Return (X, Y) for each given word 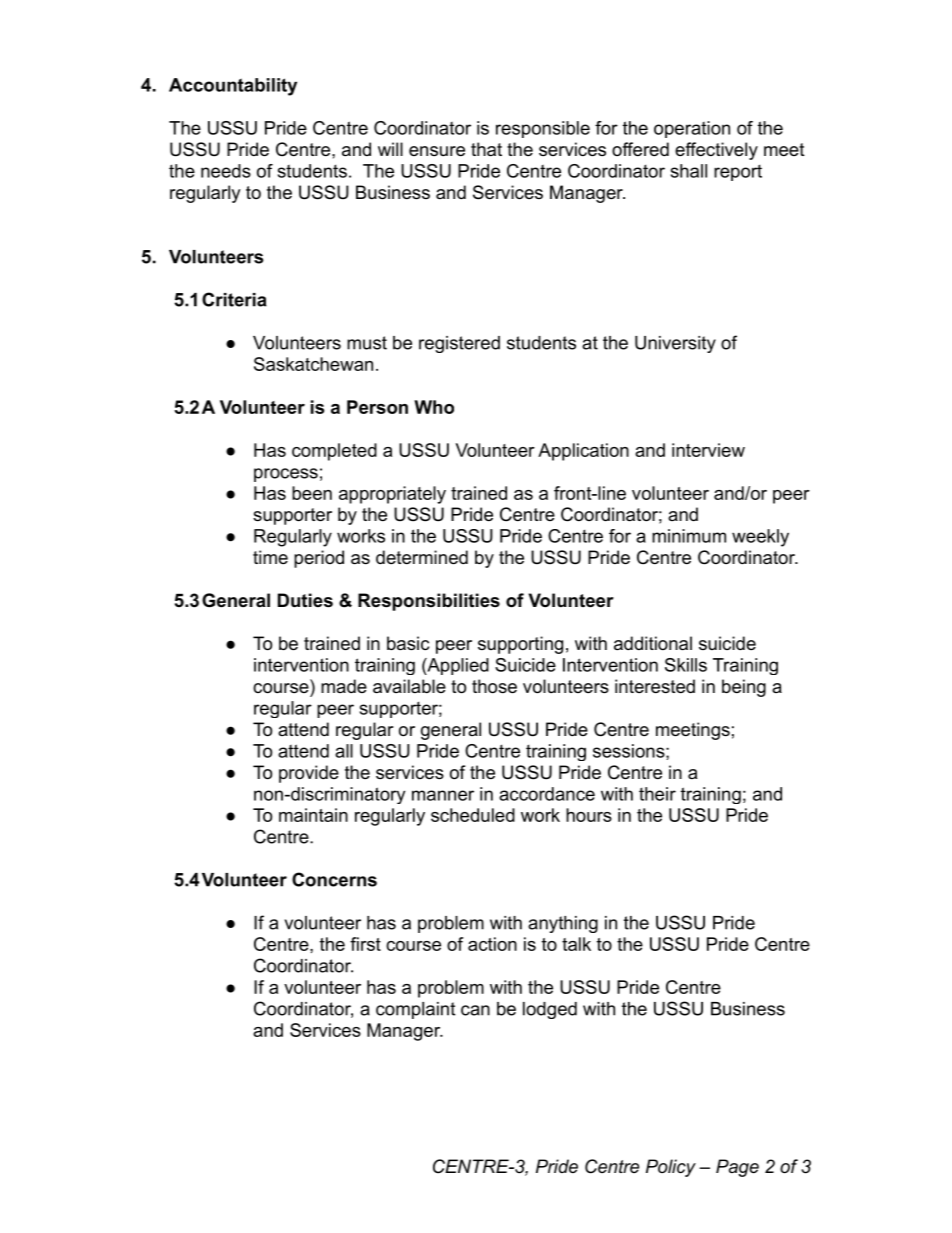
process (286, 475)
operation (692, 129)
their (657, 794)
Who (434, 407)
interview (708, 450)
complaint (415, 1010)
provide (309, 774)
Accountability (233, 87)
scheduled (473, 815)
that (486, 149)
